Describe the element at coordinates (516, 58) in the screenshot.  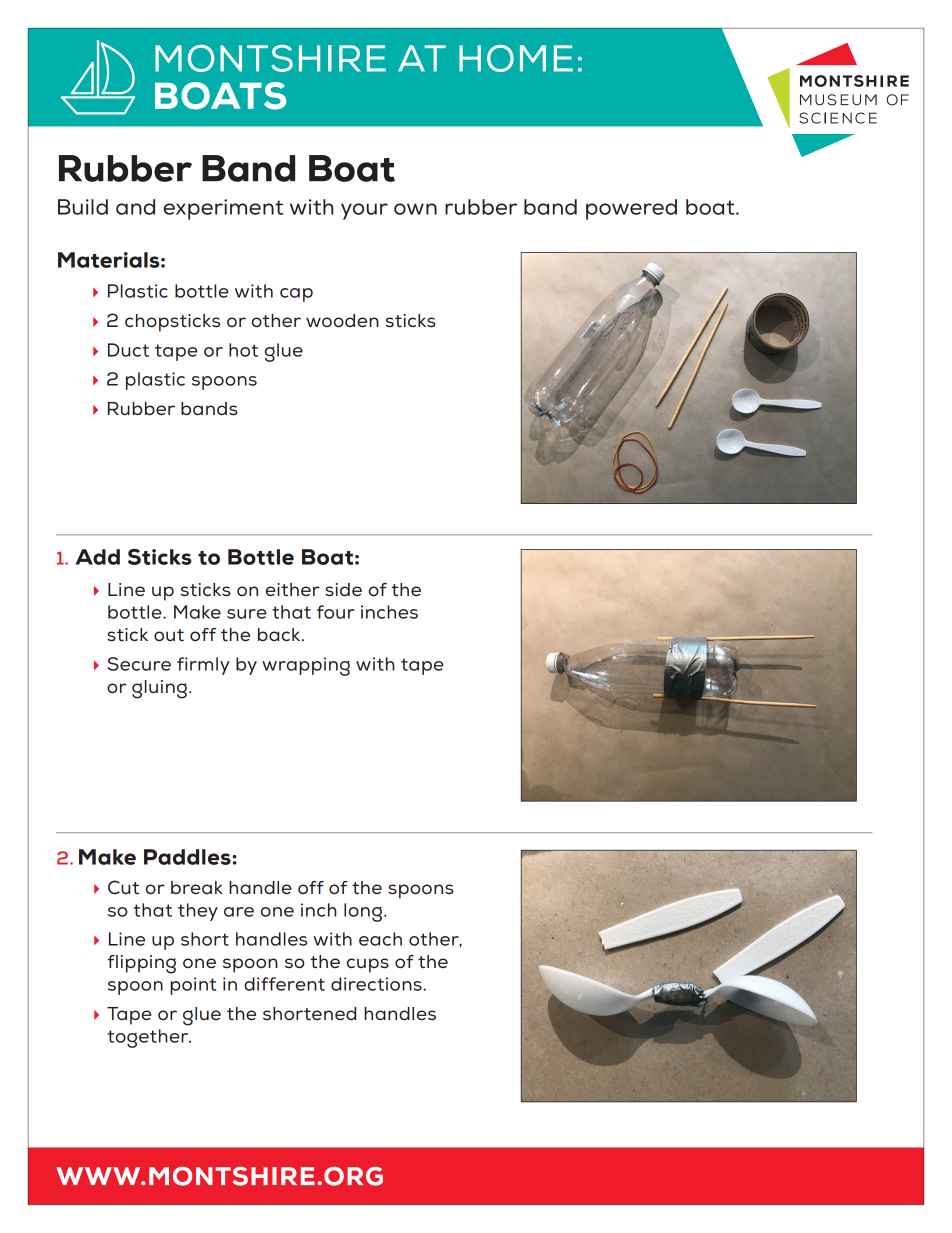
I see `HOME` at that location.
